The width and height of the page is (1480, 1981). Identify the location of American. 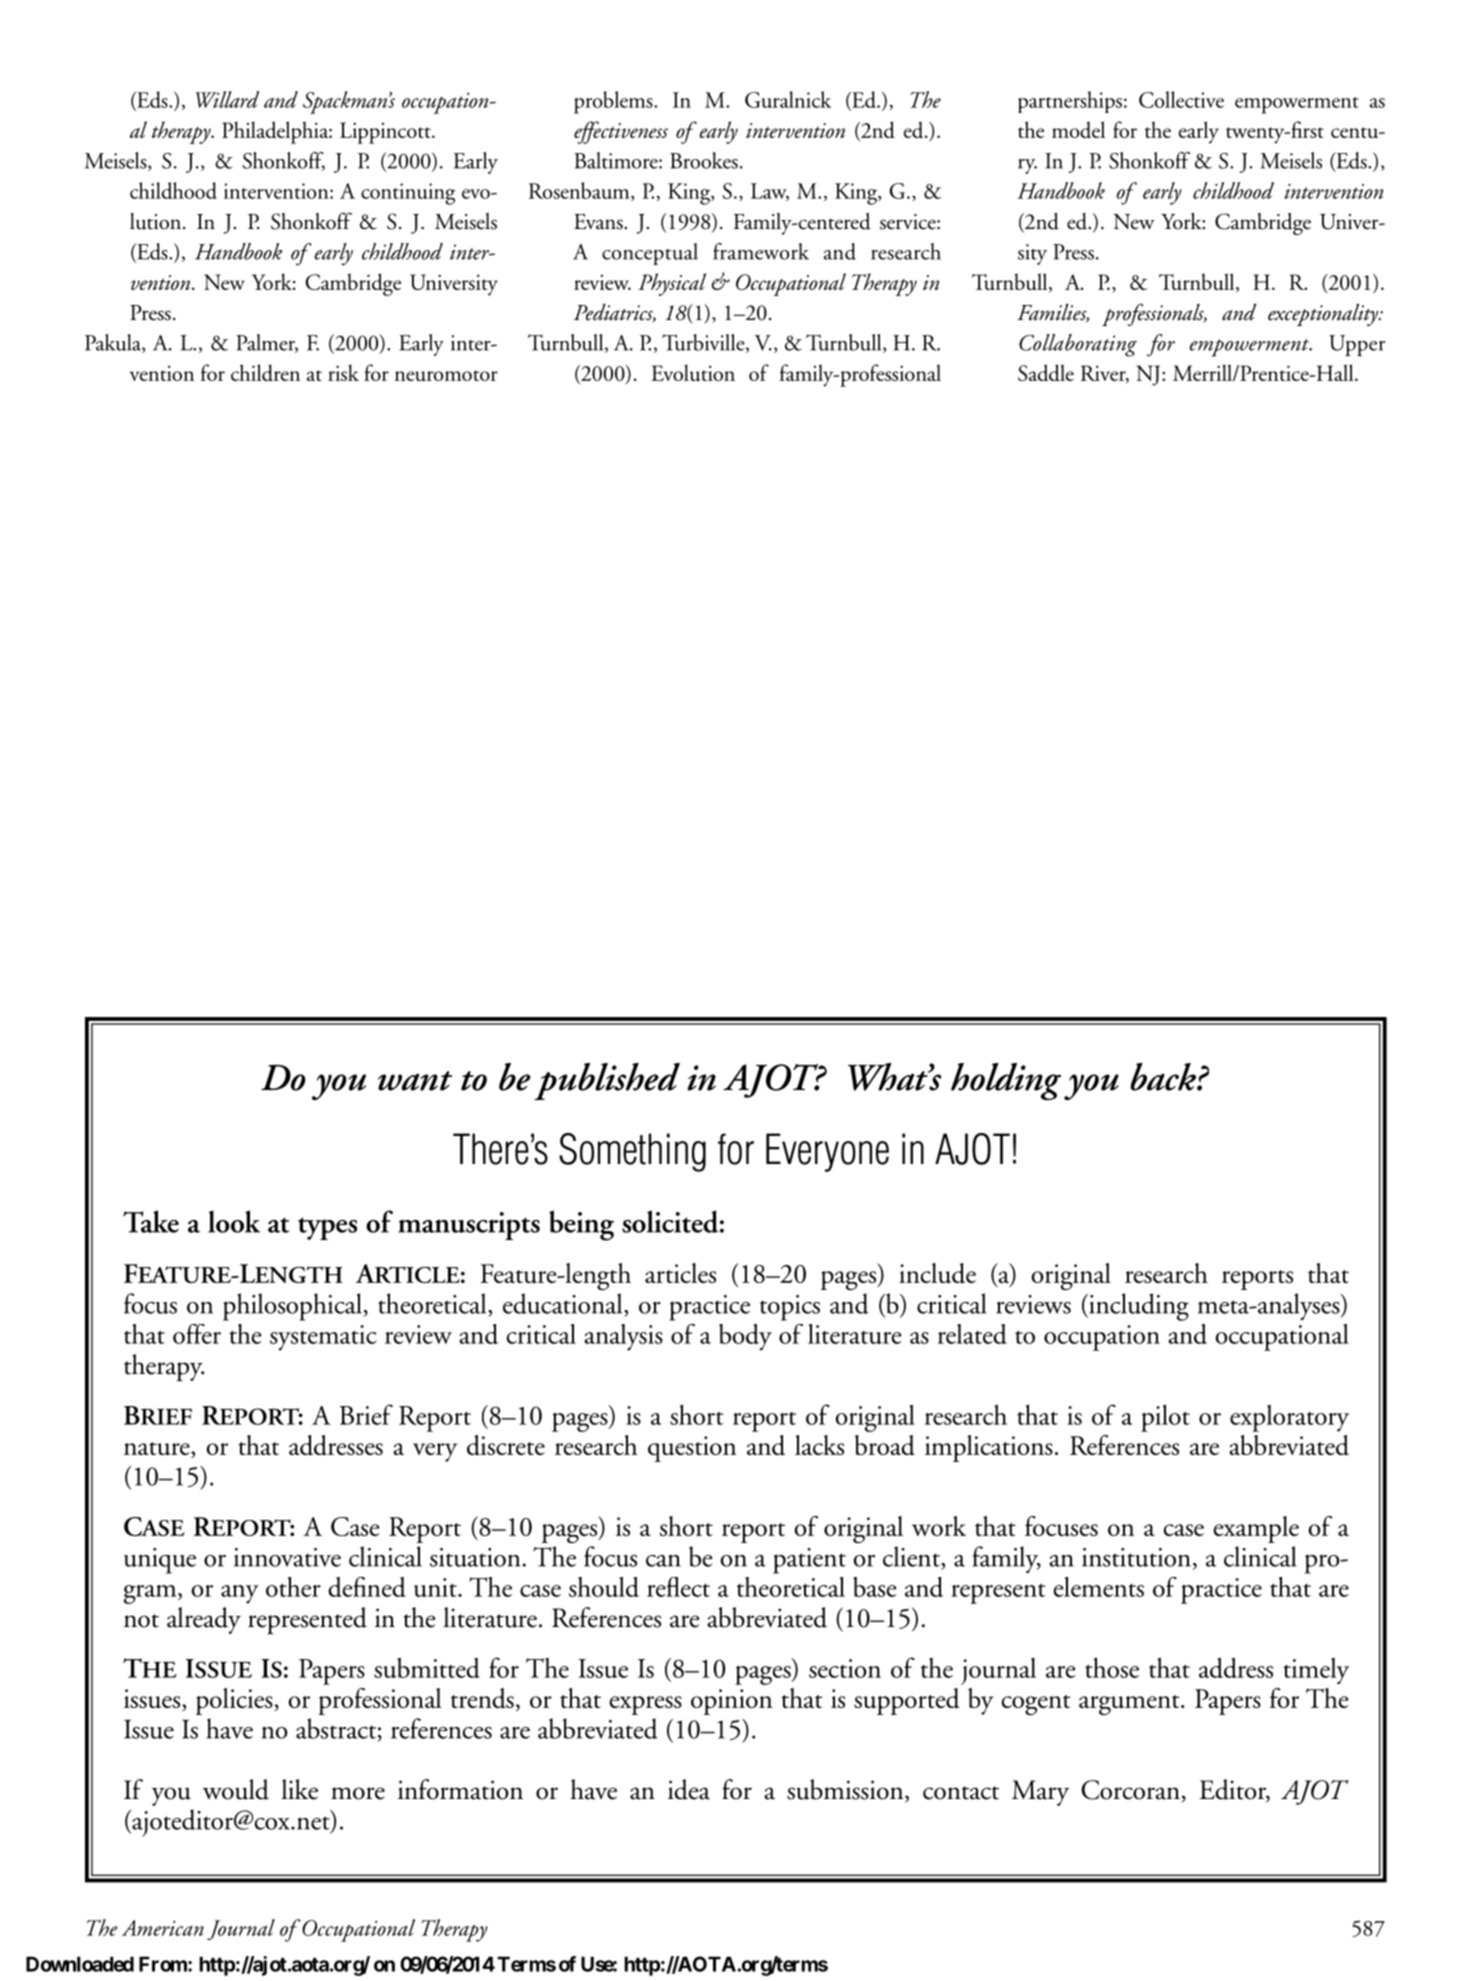
(163, 1928).
